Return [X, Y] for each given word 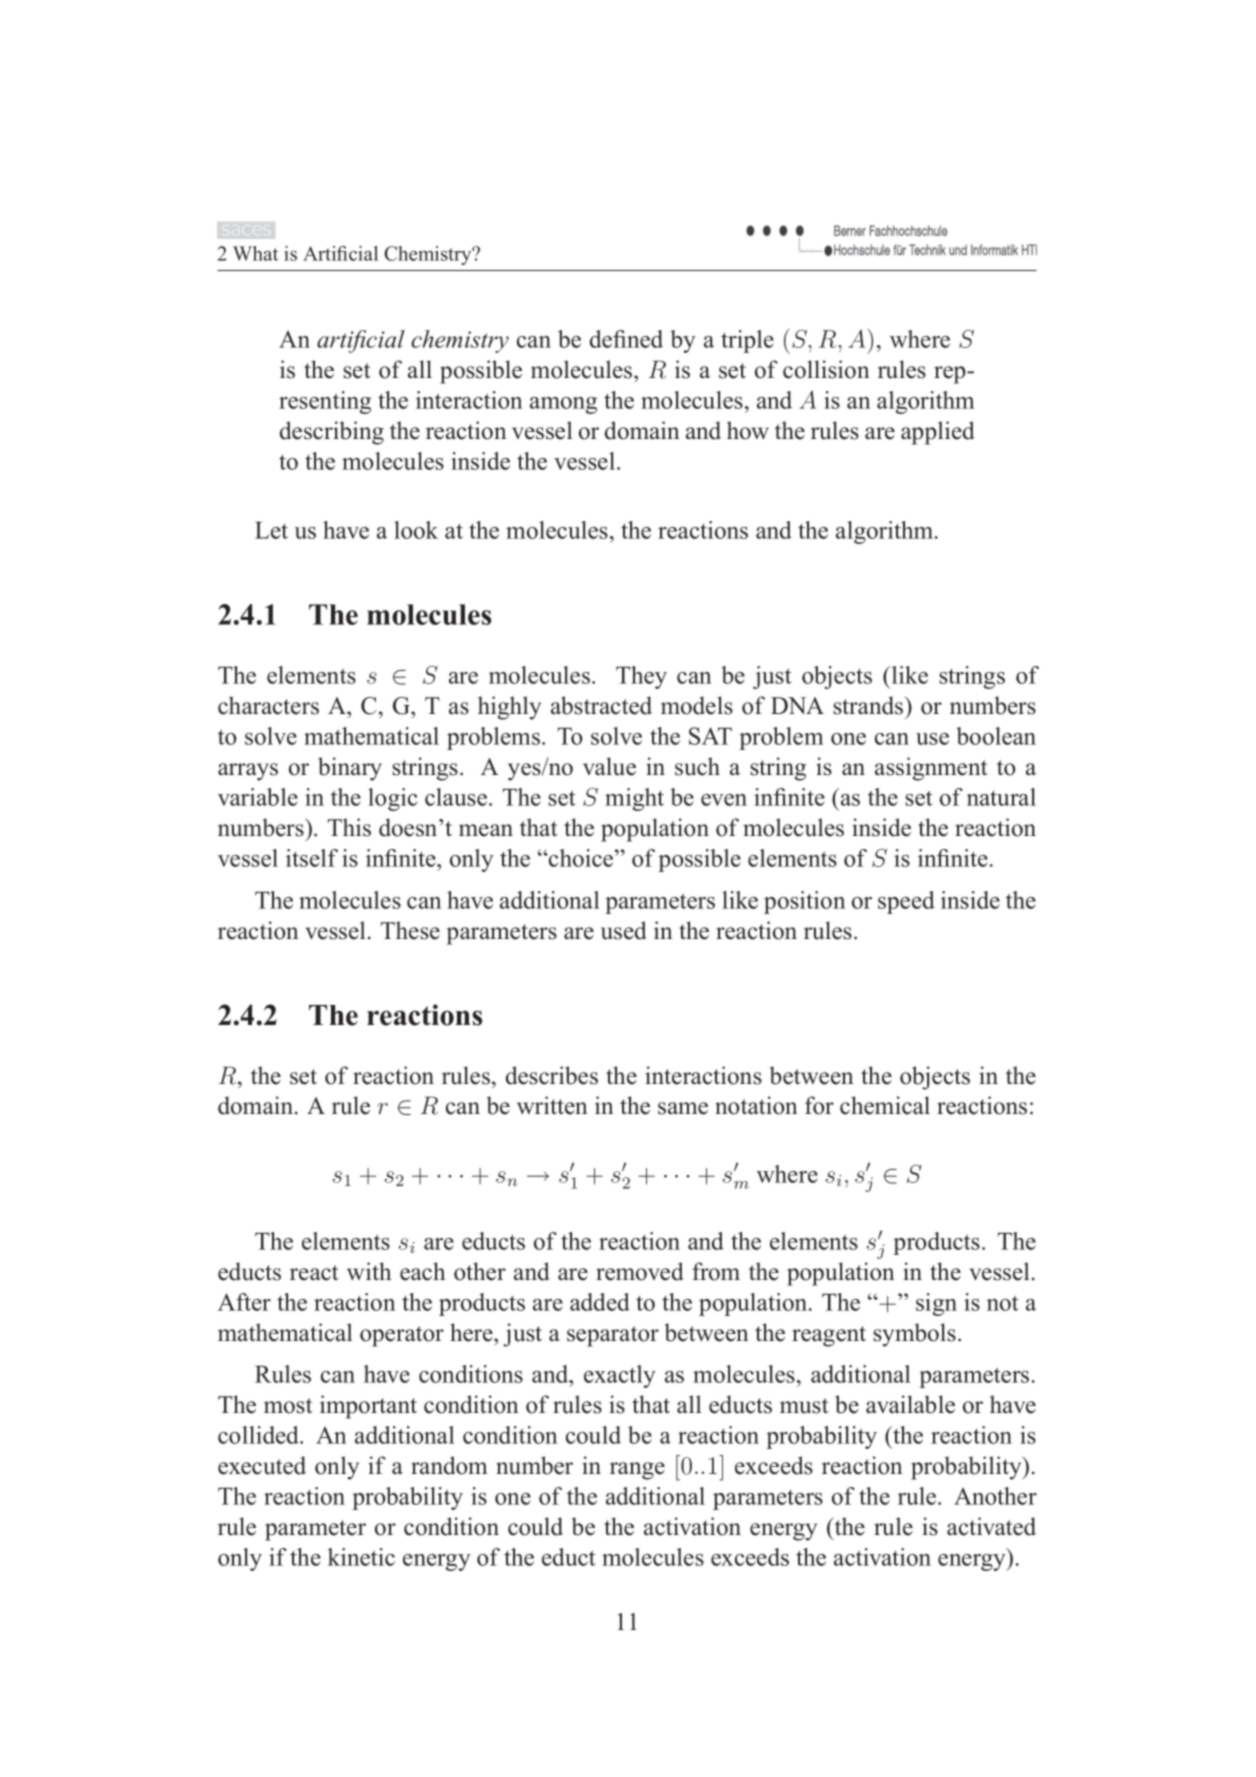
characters [268, 705]
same [683, 1108]
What [255, 253]
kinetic [361, 1557]
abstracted [601, 705]
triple [747, 341]
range [637, 1471]
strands [869, 705]
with [369, 1271]
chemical [885, 1105]
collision [826, 369]
